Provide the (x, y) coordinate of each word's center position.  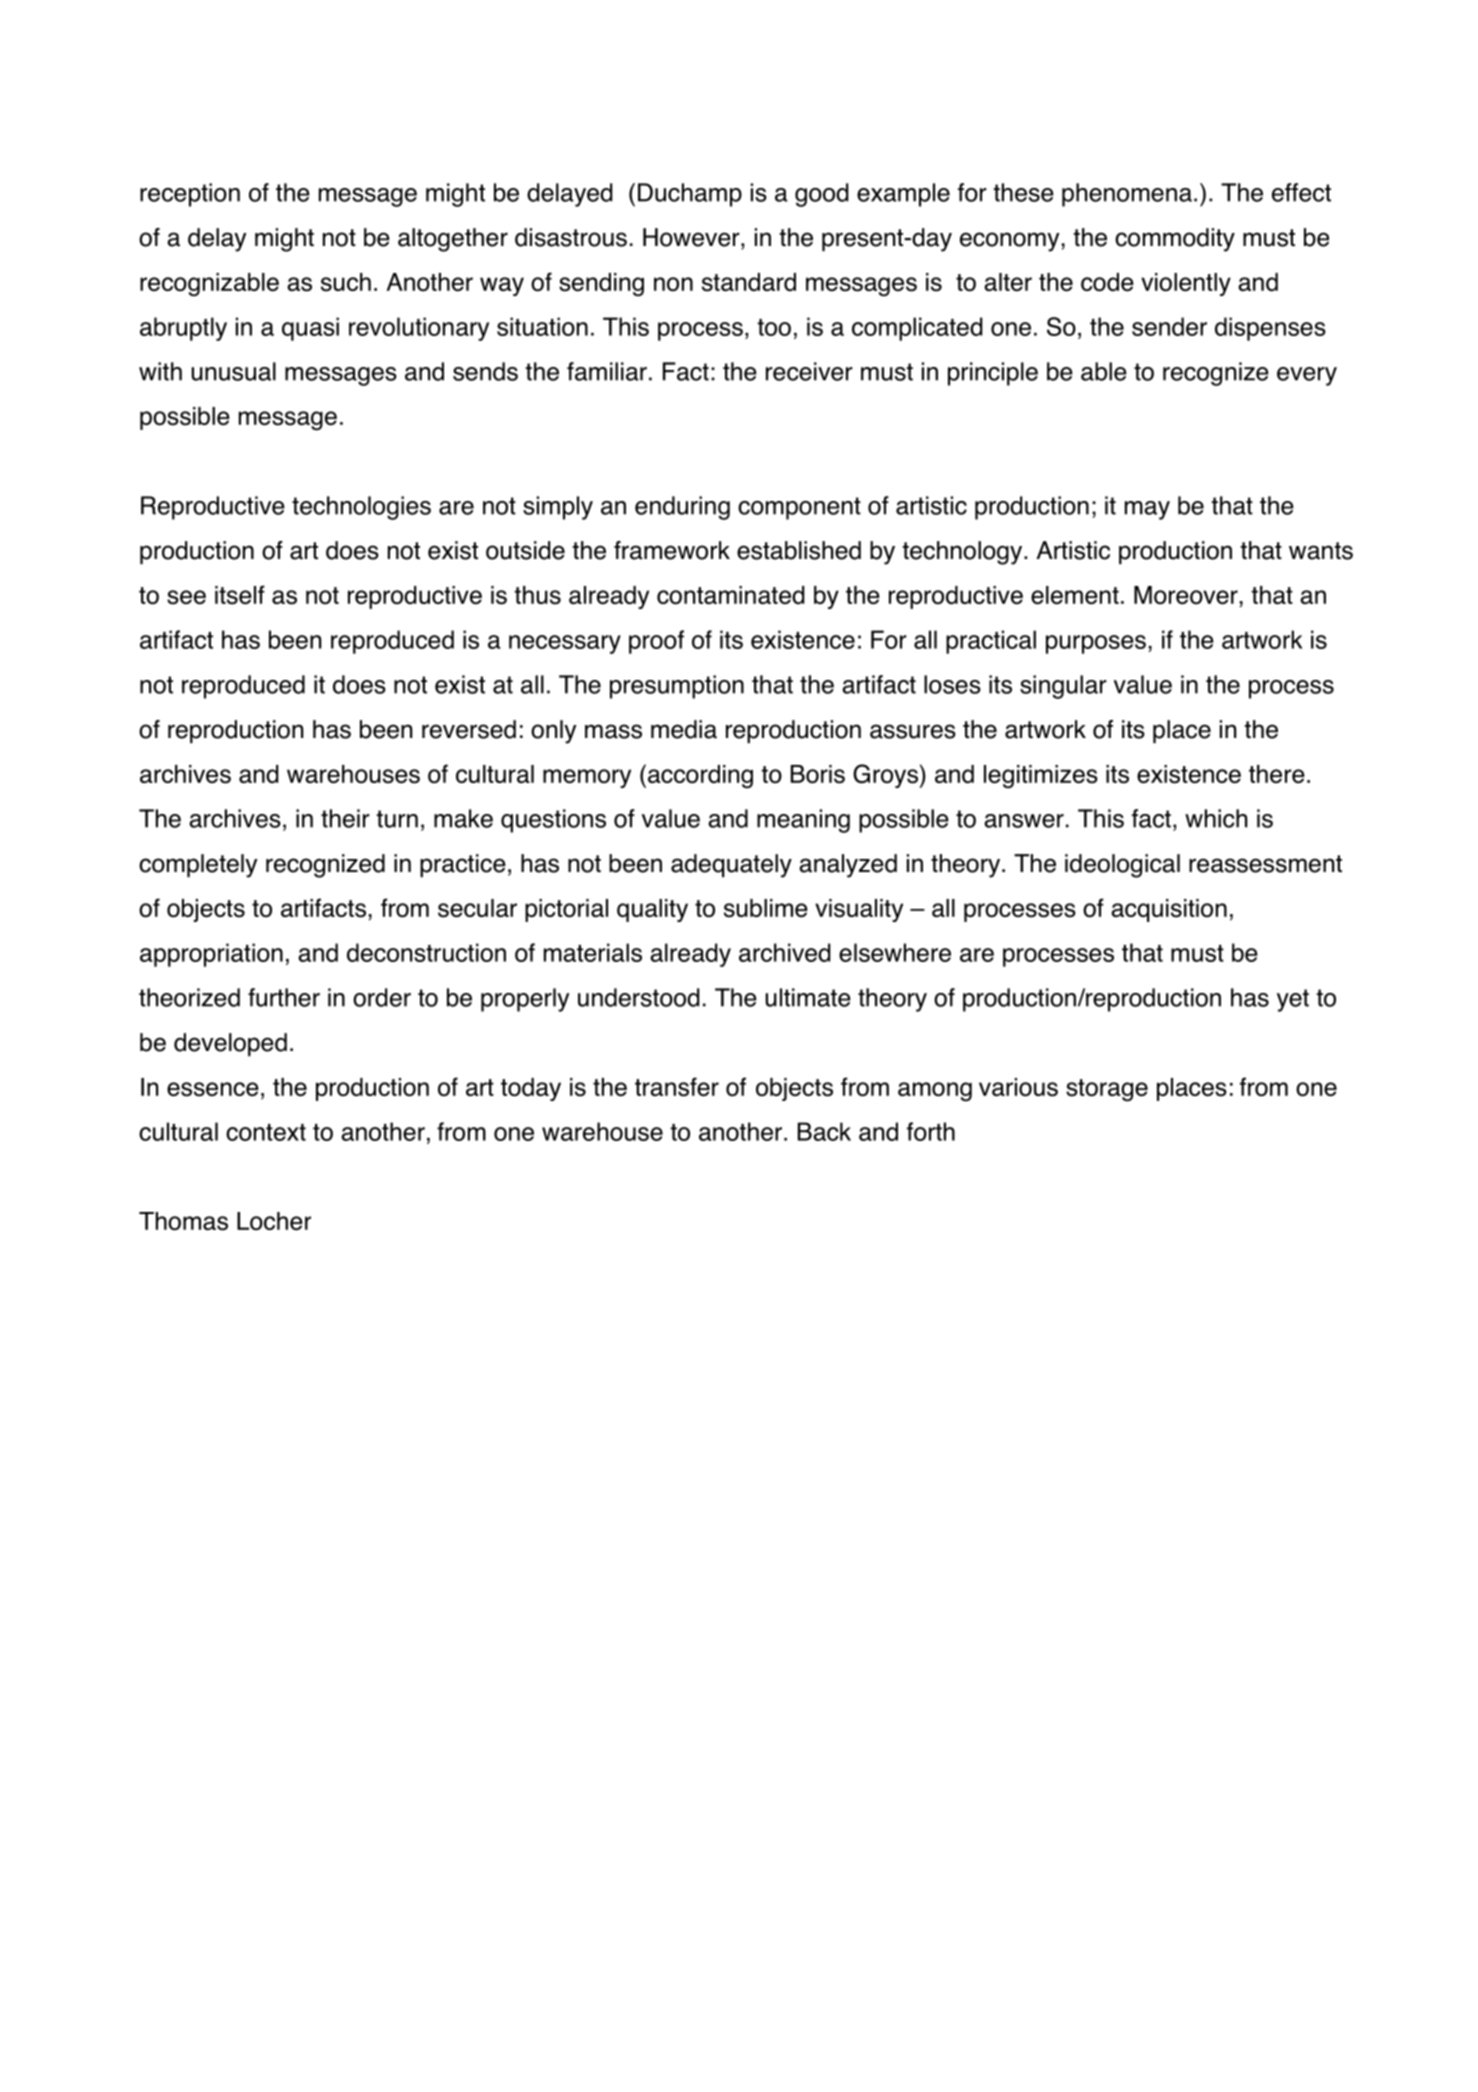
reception (190, 195)
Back (824, 1131)
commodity (1175, 240)
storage (1107, 1090)
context (266, 1132)
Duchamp (690, 195)
